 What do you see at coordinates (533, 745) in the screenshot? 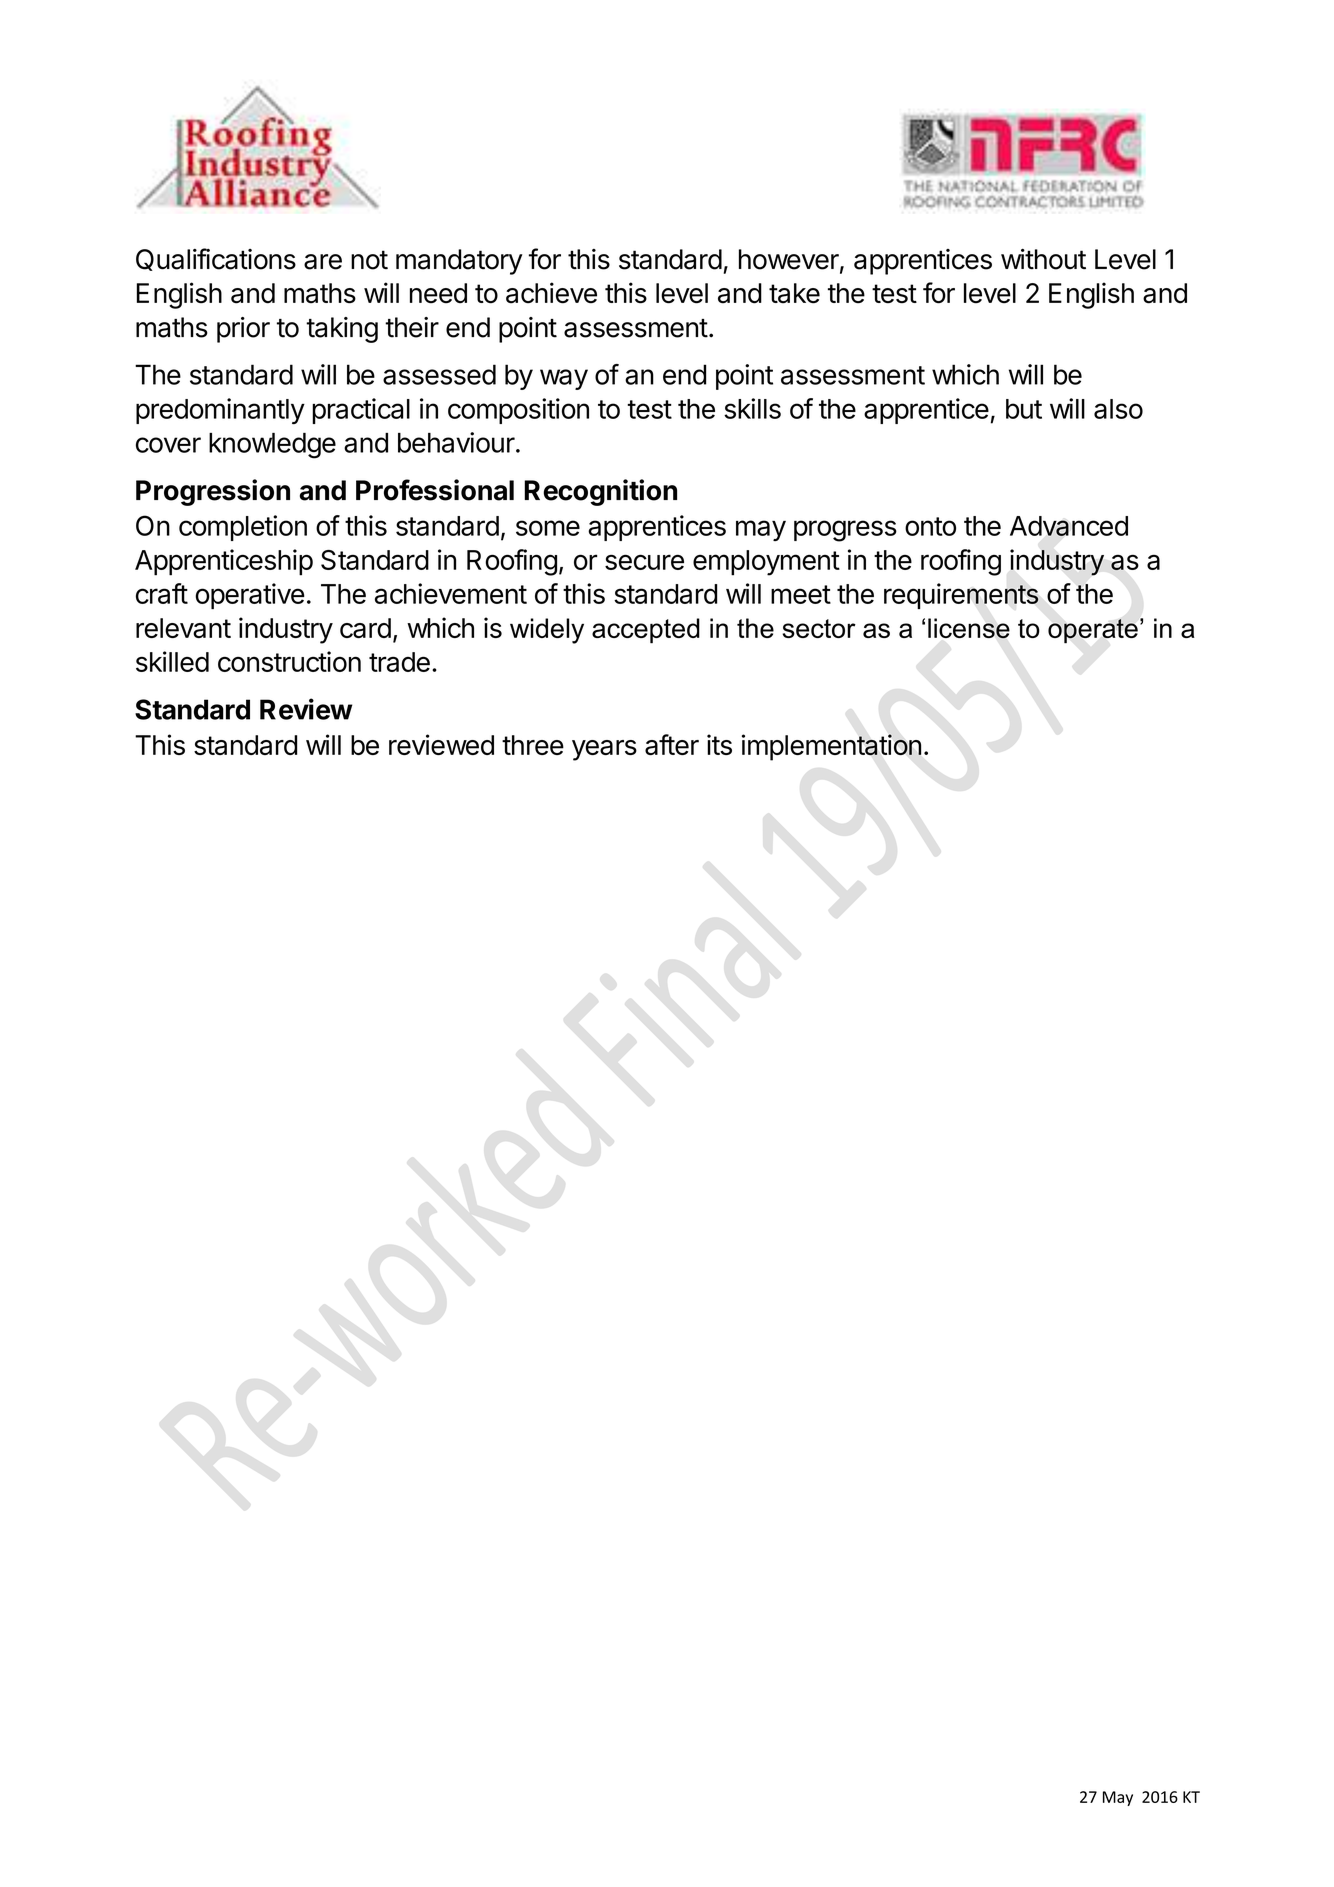
I see `three` at bounding box center [533, 745].
